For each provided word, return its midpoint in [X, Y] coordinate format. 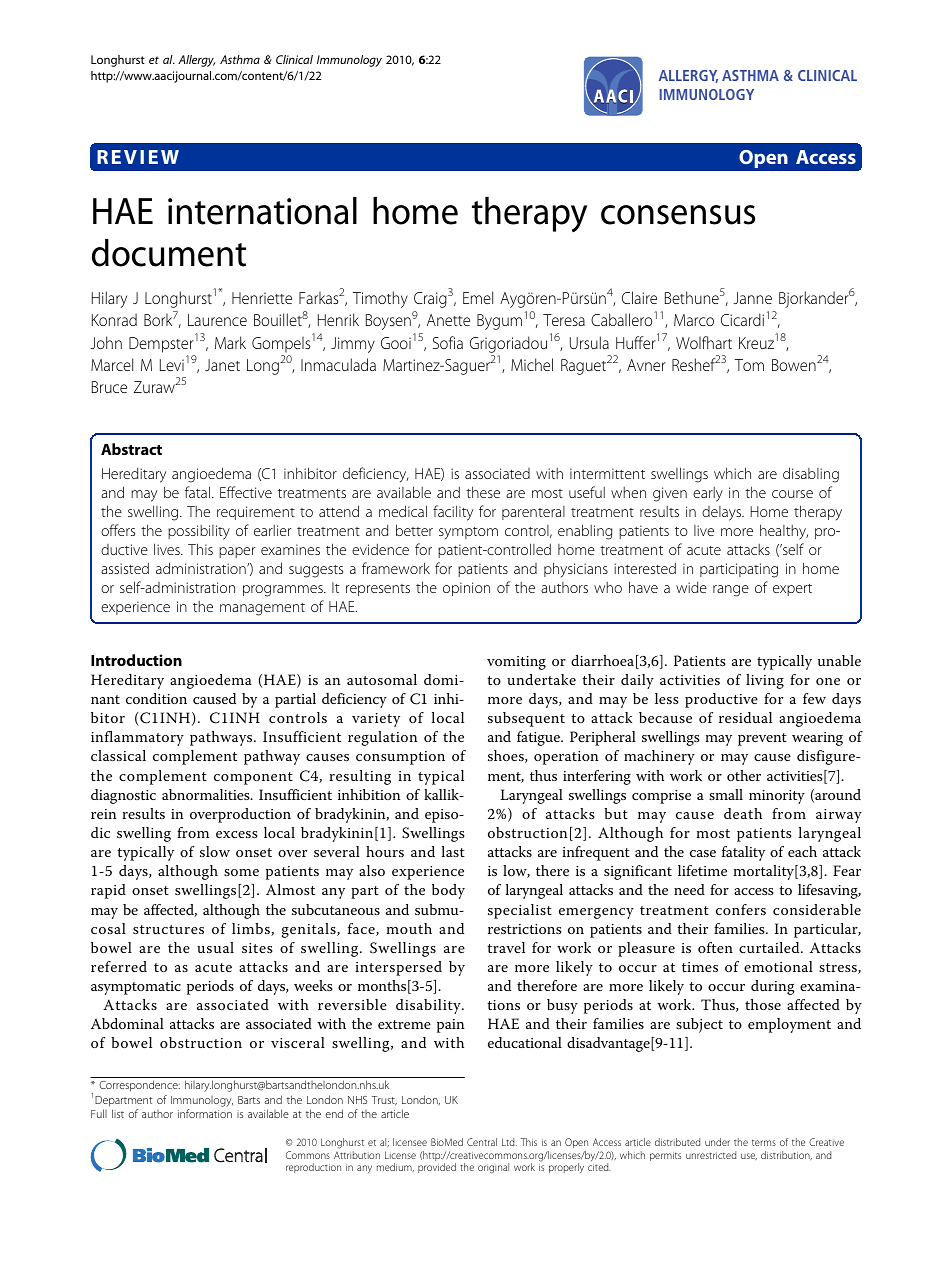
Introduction [136, 660]
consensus [678, 215]
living [765, 681]
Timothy [380, 299]
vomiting [516, 663]
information [205, 1113]
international [262, 211]
